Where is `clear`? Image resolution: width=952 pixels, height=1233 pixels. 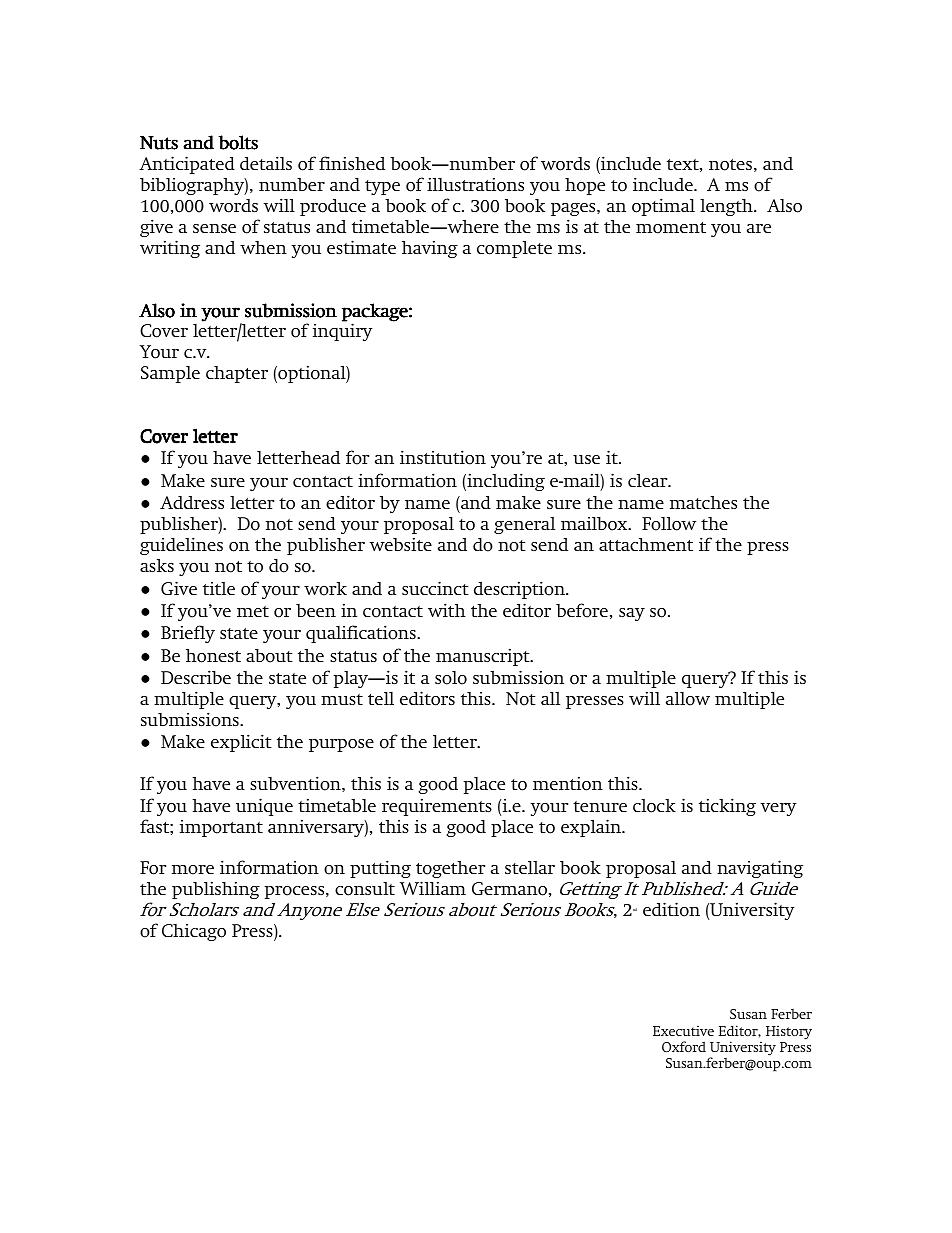 clear is located at coordinates (649, 480).
